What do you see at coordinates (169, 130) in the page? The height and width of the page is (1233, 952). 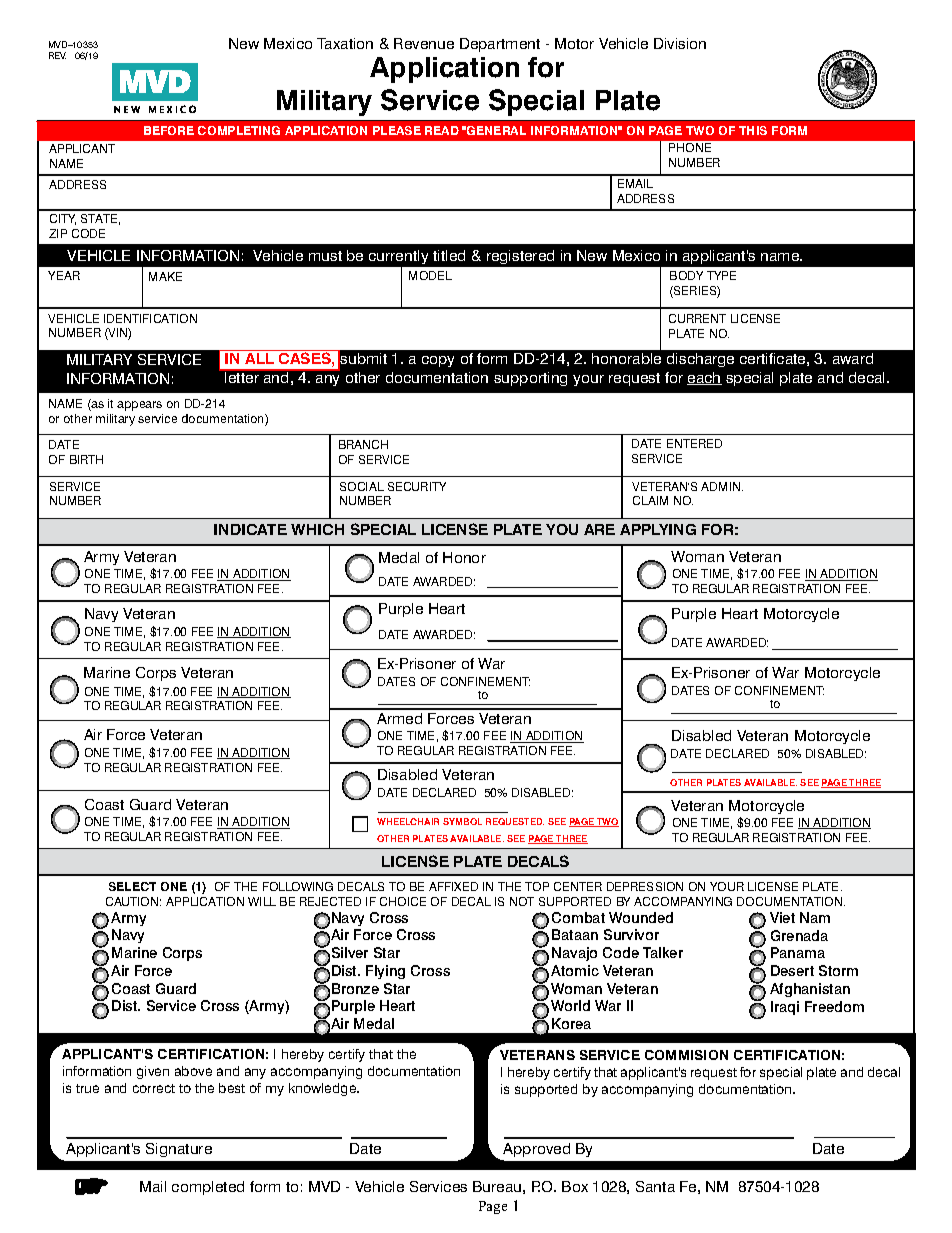 I see `BEFORE` at bounding box center [169, 130].
